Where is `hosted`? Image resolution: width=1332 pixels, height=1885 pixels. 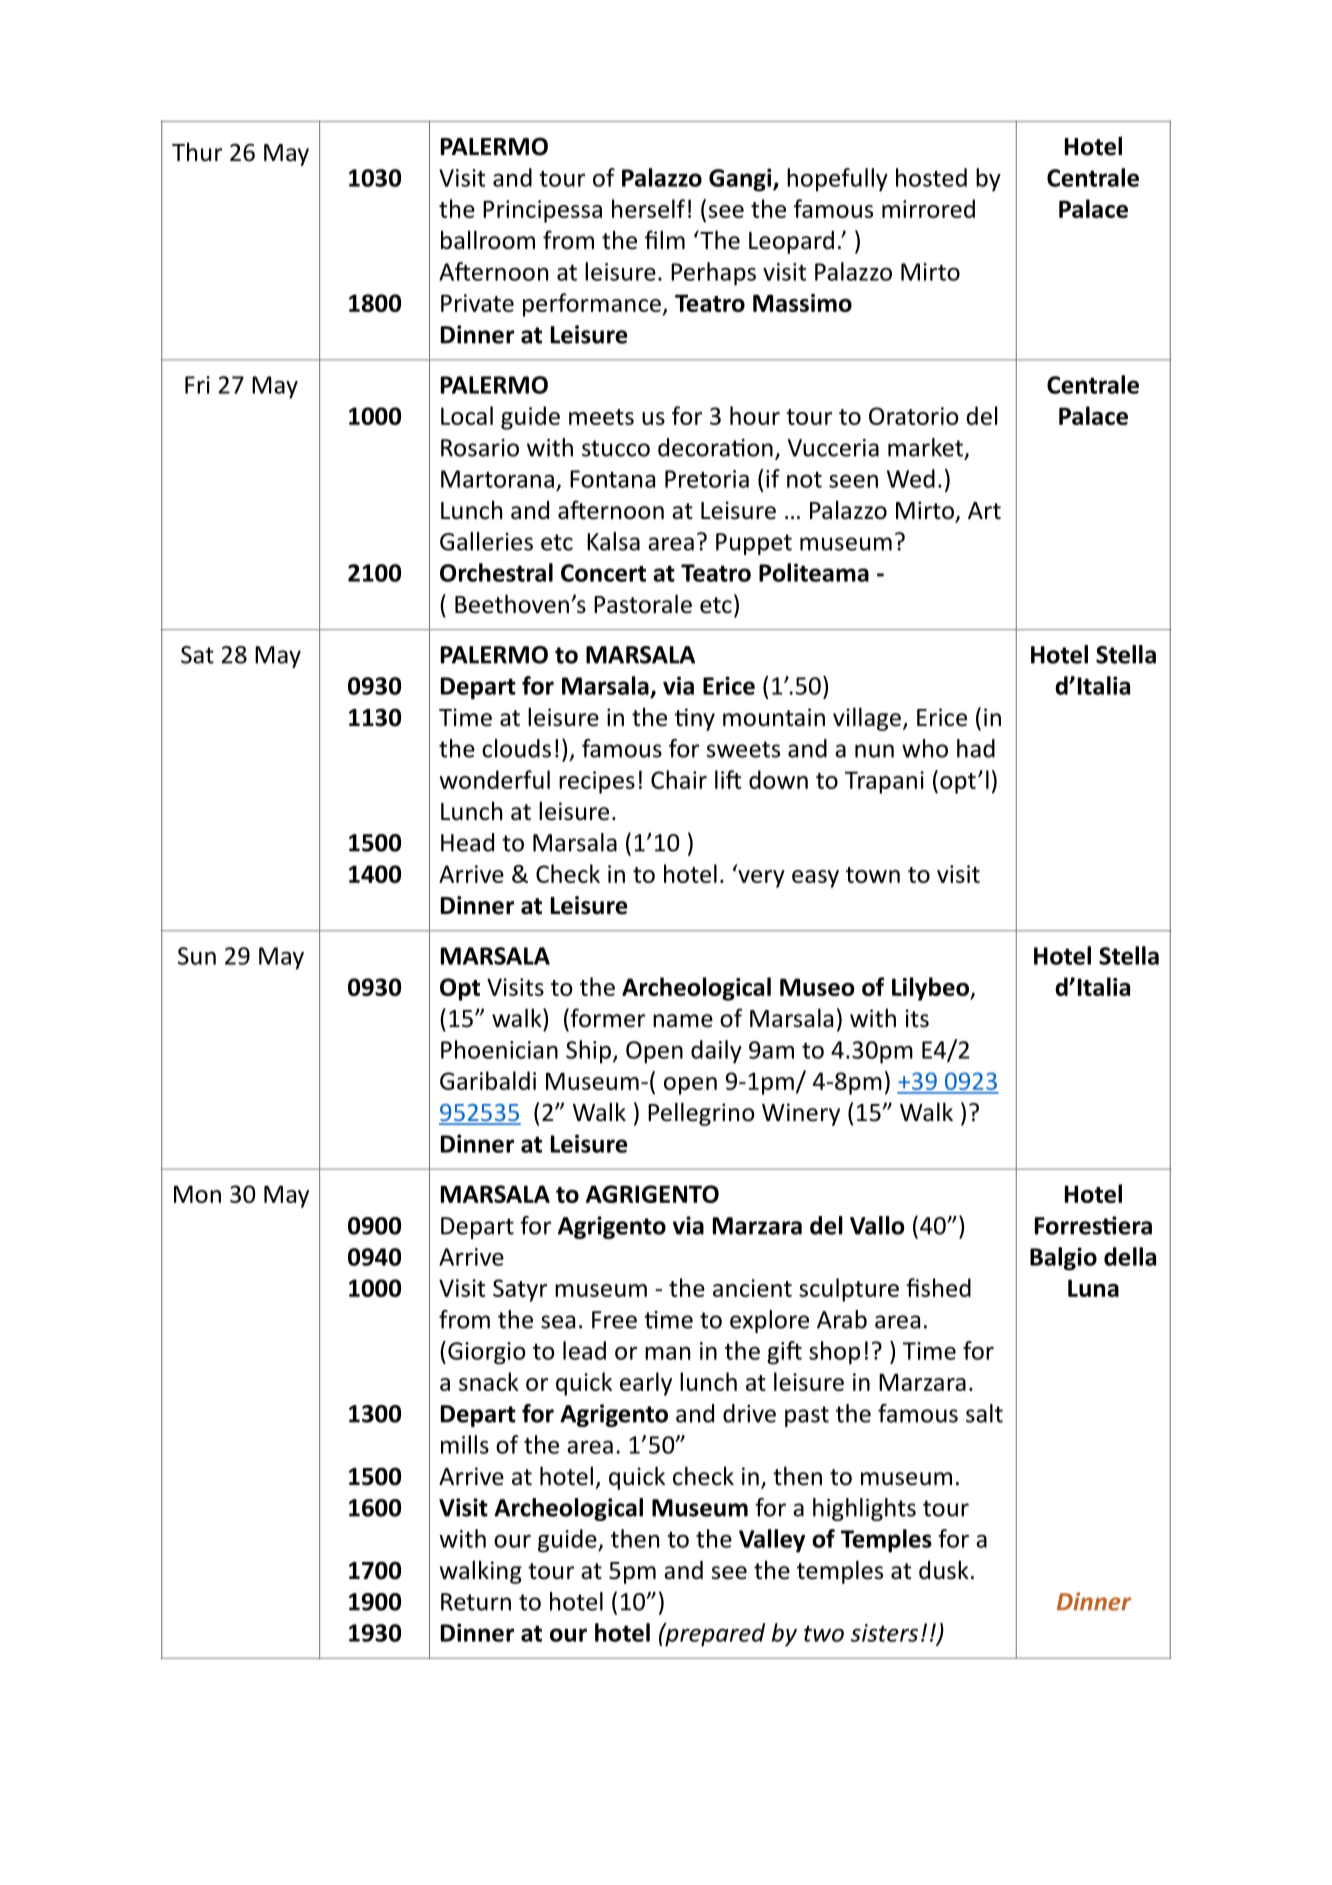
hosted is located at coordinates (931, 177).
